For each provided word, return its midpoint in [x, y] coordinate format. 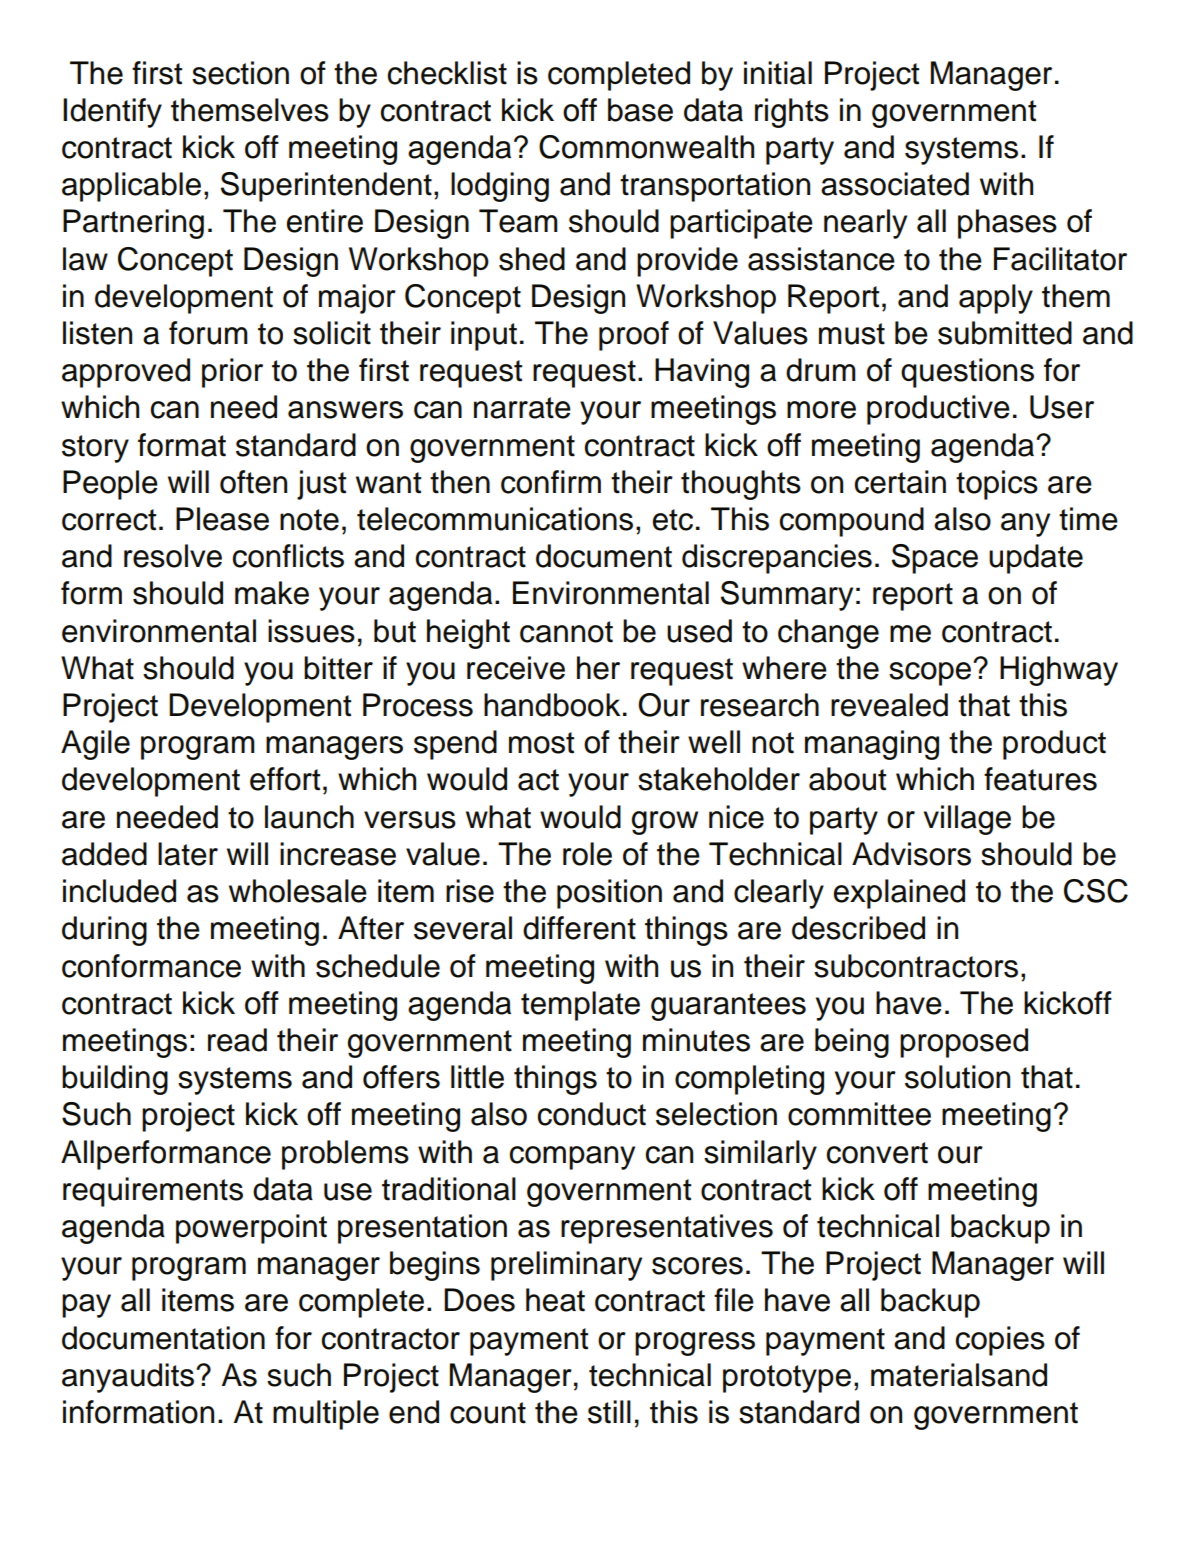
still [609, 1412]
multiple [326, 1415]
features [1040, 779]
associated [895, 184]
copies [1000, 1341]
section [240, 73]
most [541, 743]
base [640, 110]
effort [285, 779]
